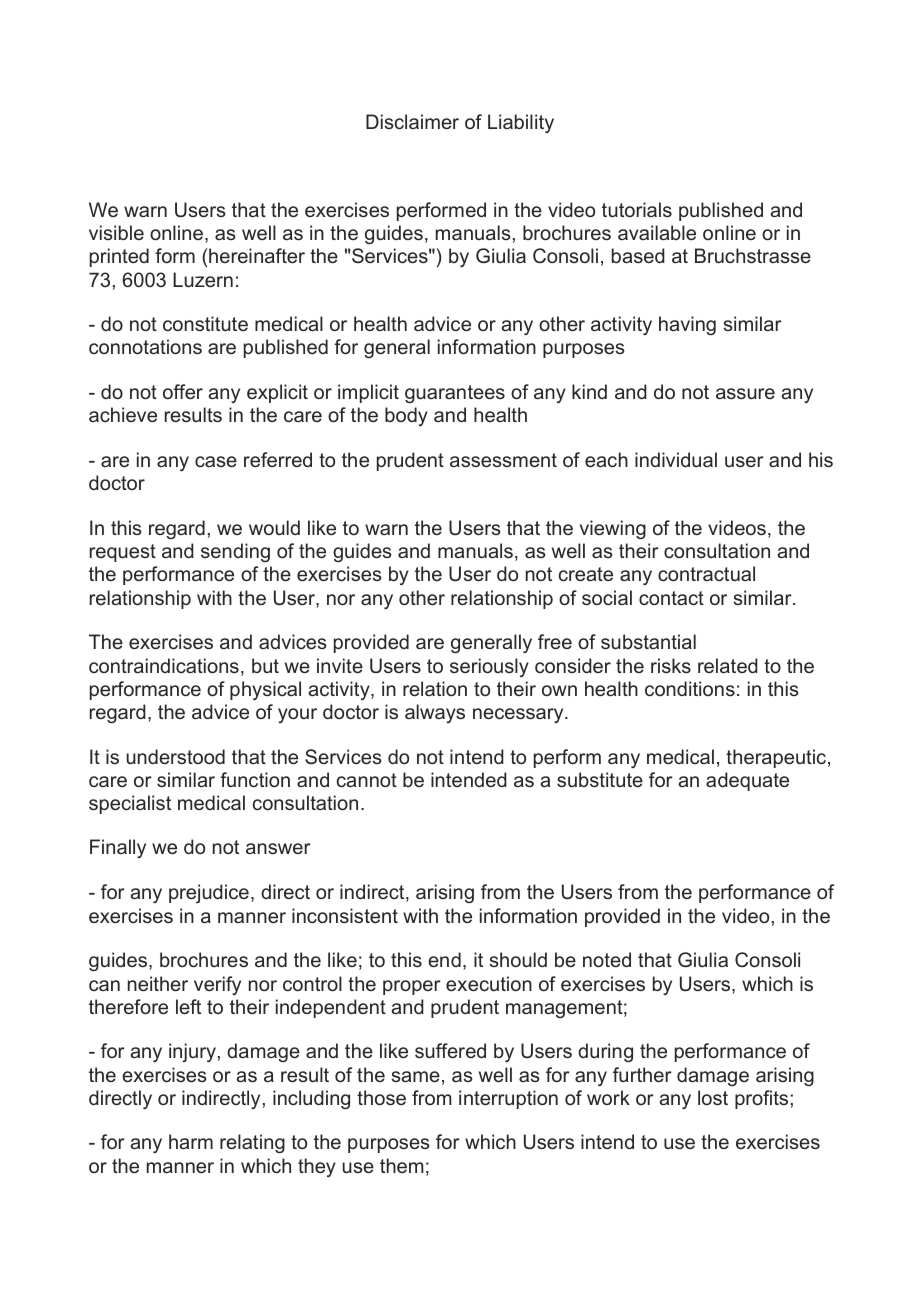 The height and width of the image is (1308, 924). Describe the element at coordinates (637, 209) in the image. I see `tutorials` at that location.
